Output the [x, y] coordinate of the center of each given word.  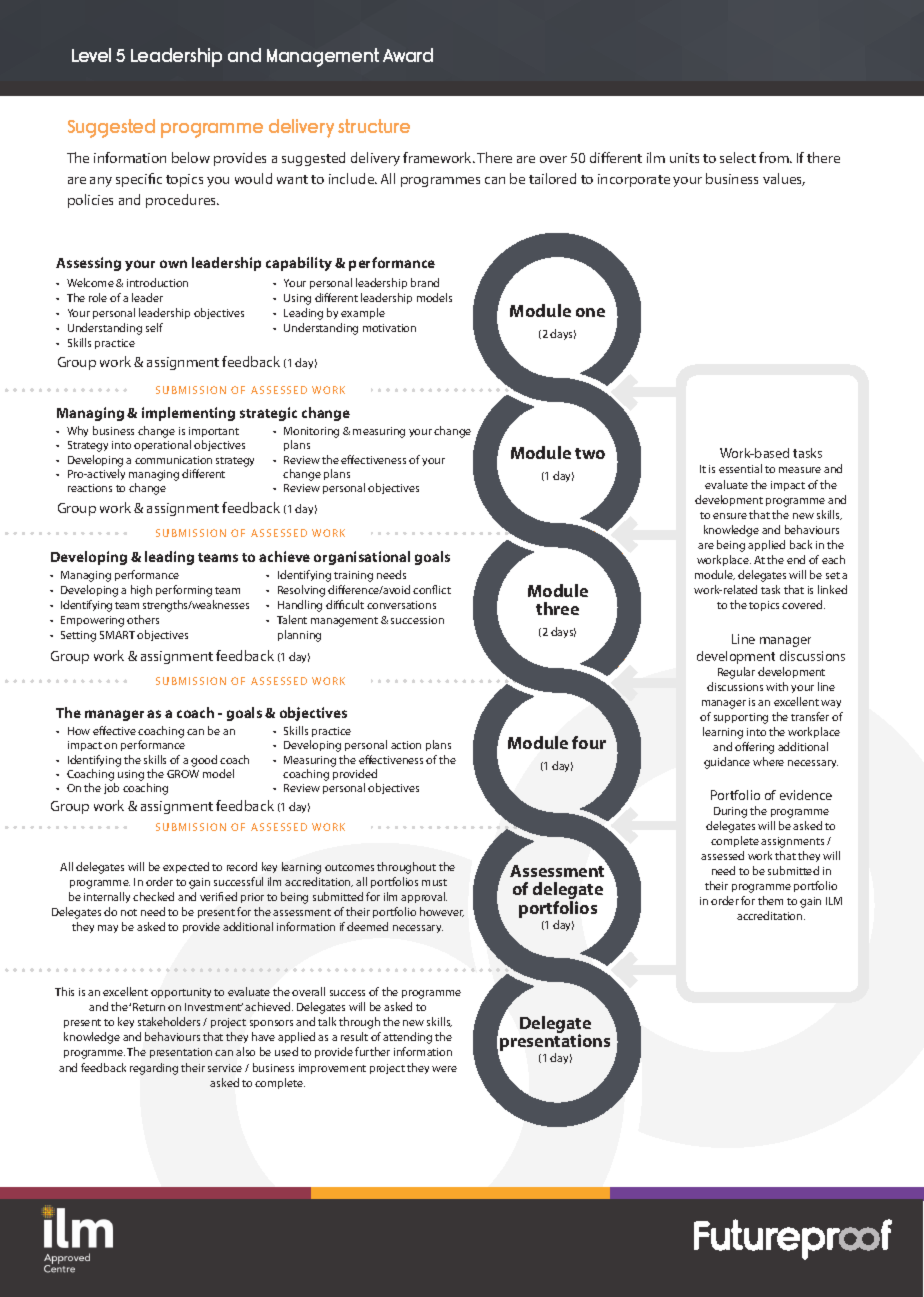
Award [408, 55]
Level [91, 55]
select [738, 157]
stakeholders [169, 1021]
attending [407, 1038]
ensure [730, 516]
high [141, 591]
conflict [432, 589]
